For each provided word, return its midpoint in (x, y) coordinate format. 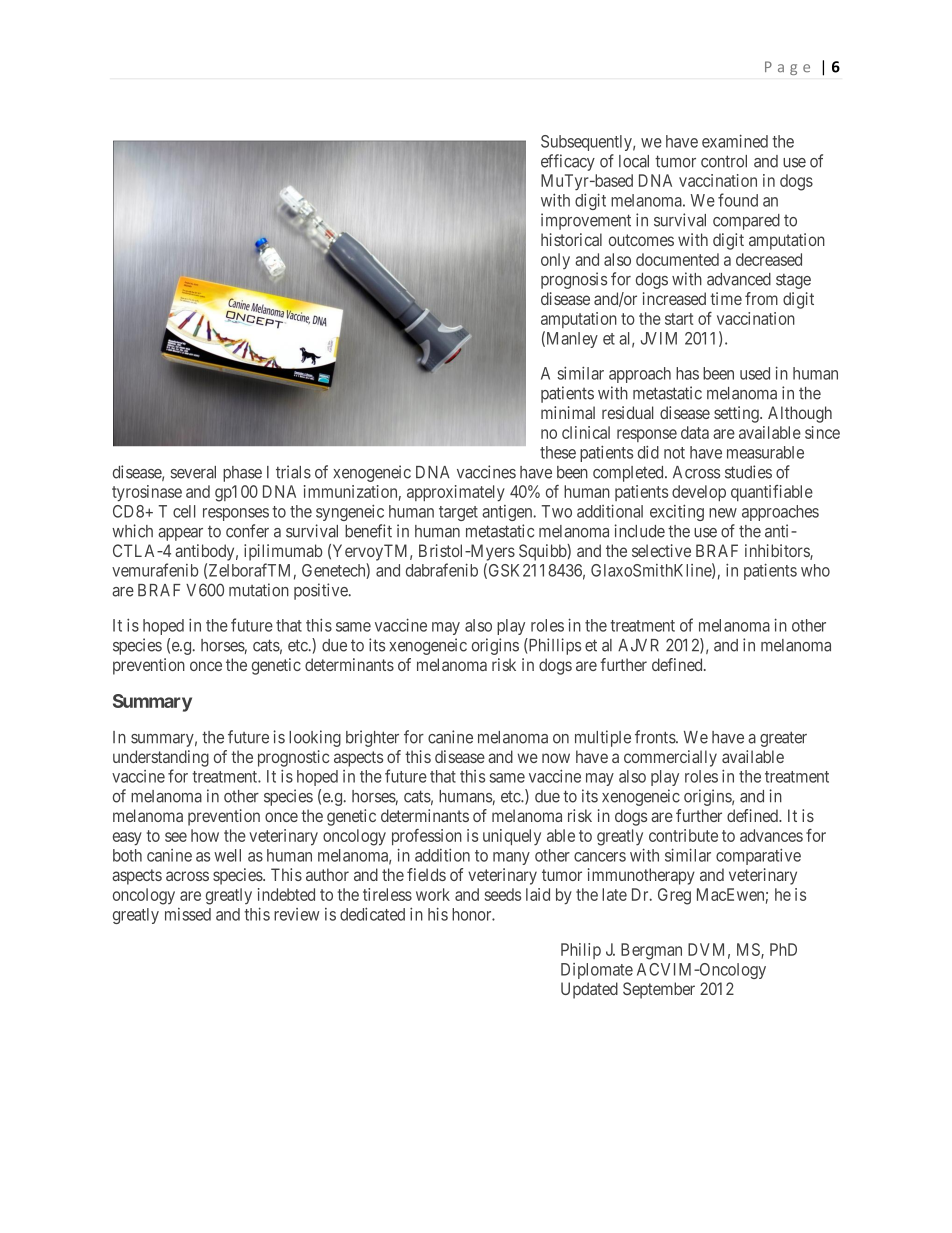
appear (180, 534)
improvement (586, 221)
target (458, 513)
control (724, 161)
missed (188, 914)
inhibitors (778, 552)
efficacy (568, 162)
